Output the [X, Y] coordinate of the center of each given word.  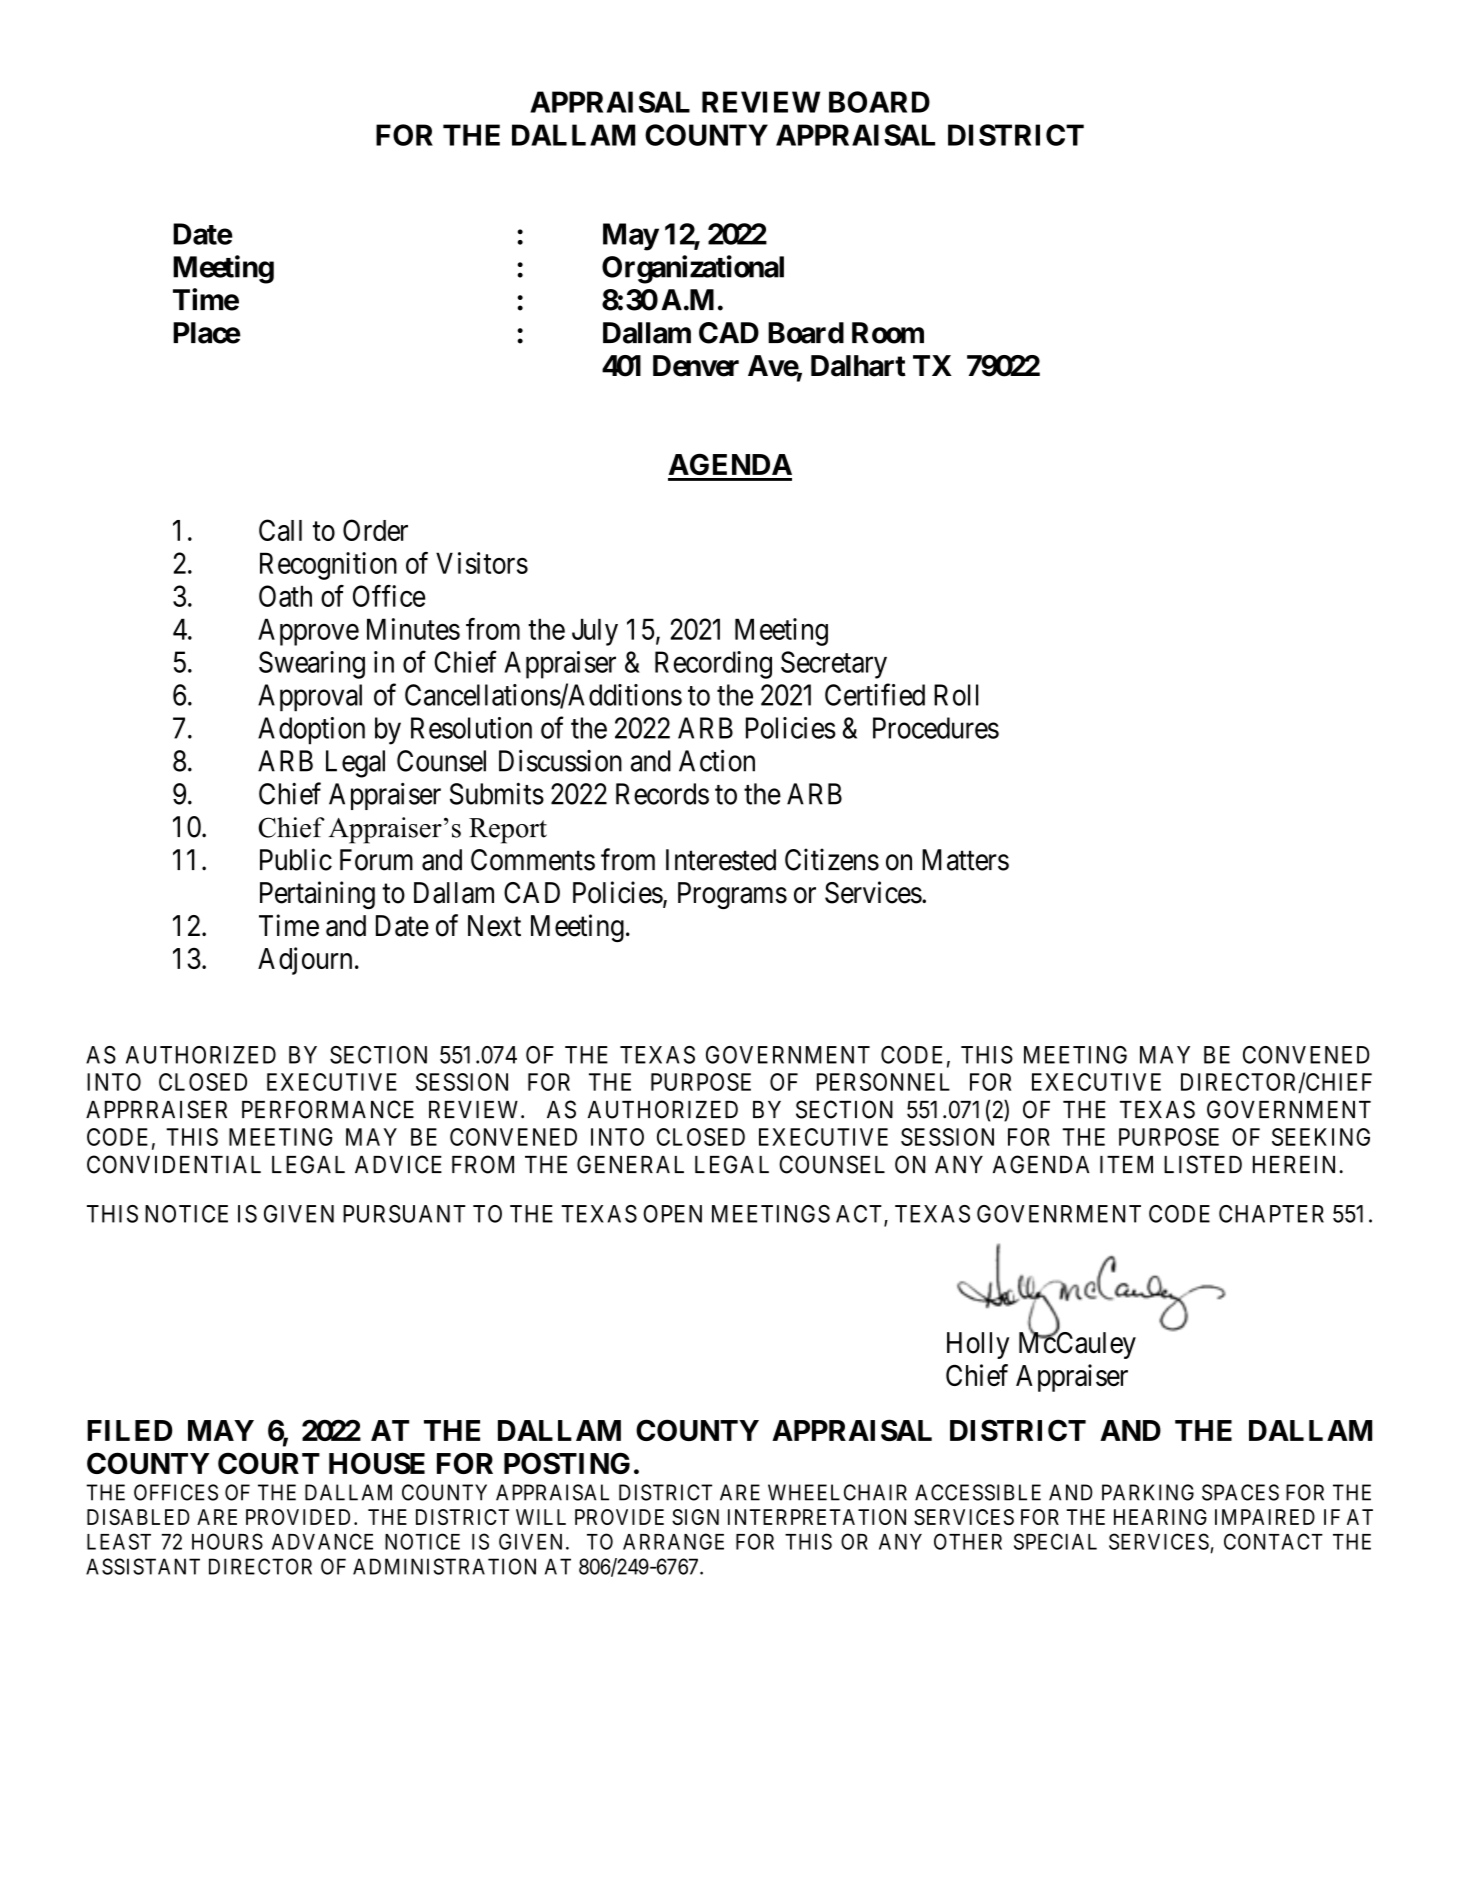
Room [888, 333]
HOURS [227, 1541]
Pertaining [317, 895]
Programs [732, 895]
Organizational [693, 269]
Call [280, 530]
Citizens [832, 859]
